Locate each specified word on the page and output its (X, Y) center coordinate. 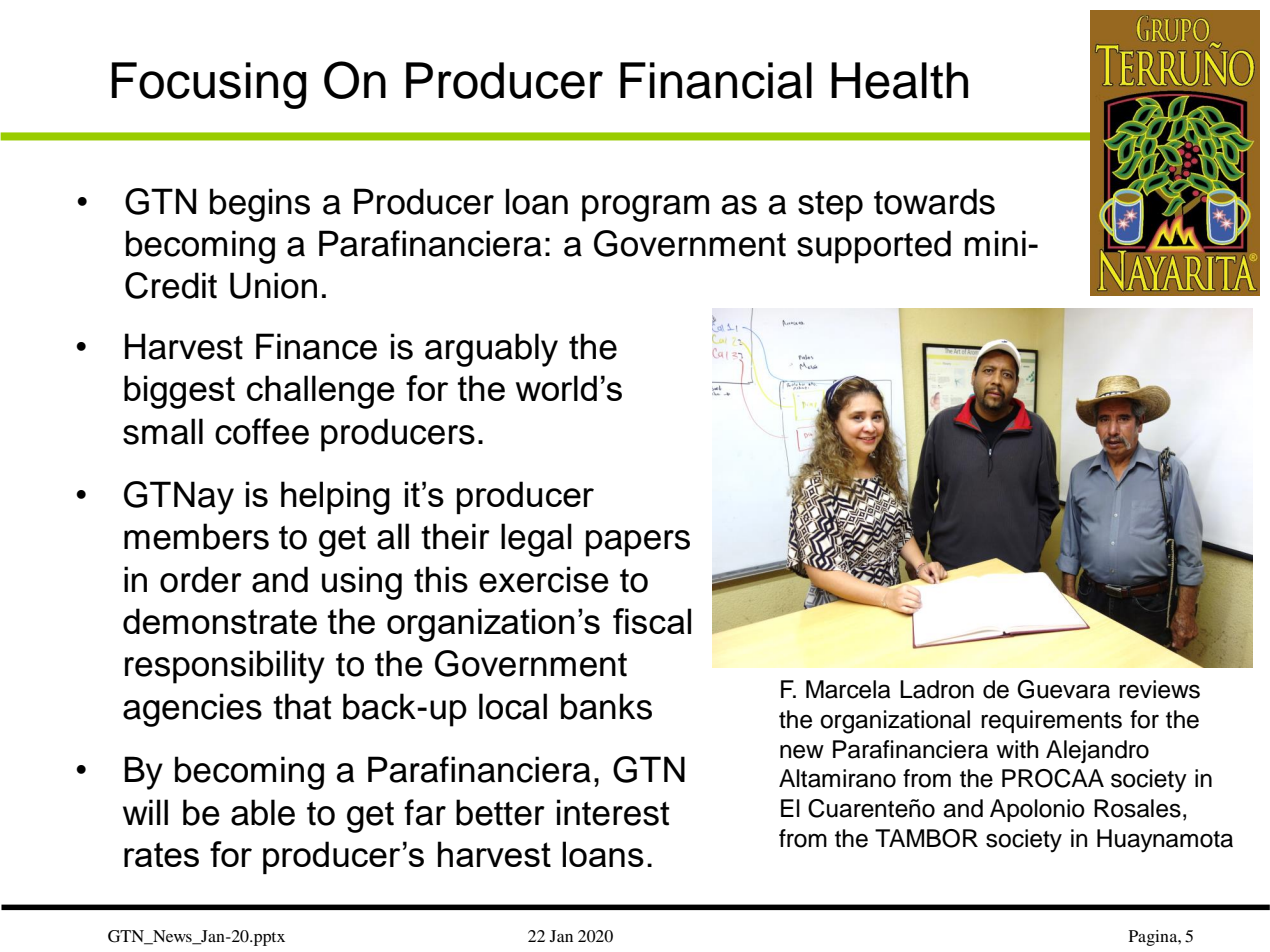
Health (899, 80)
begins (260, 205)
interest (613, 812)
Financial (716, 80)
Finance (316, 346)
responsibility (225, 667)
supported (874, 247)
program (645, 208)
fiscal (652, 621)
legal (536, 540)
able (263, 812)
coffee (262, 431)
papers (638, 543)
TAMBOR (926, 838)
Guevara (1063, 689)
